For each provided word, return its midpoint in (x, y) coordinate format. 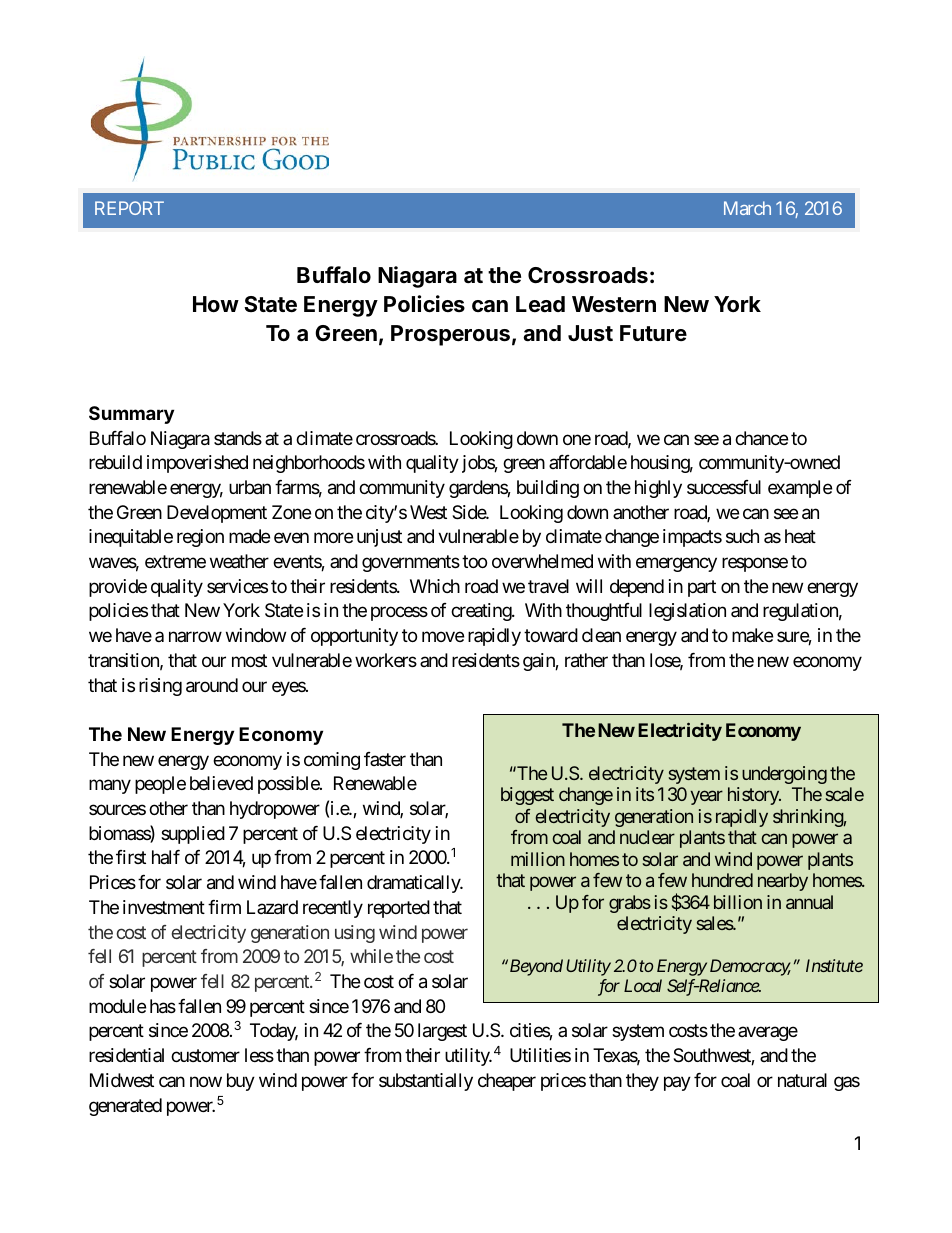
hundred (722, 880)
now (206, 1081)
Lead (540, 304)
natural (802, 1080)
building (548, 489)
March (747, 208)
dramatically (414, 884)
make (752, 635)
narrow (195, 637)
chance (761, 438)
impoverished (197, 464)
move (443, 637)
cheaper (507, 1082)
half (166, 857)
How (216, 304)
